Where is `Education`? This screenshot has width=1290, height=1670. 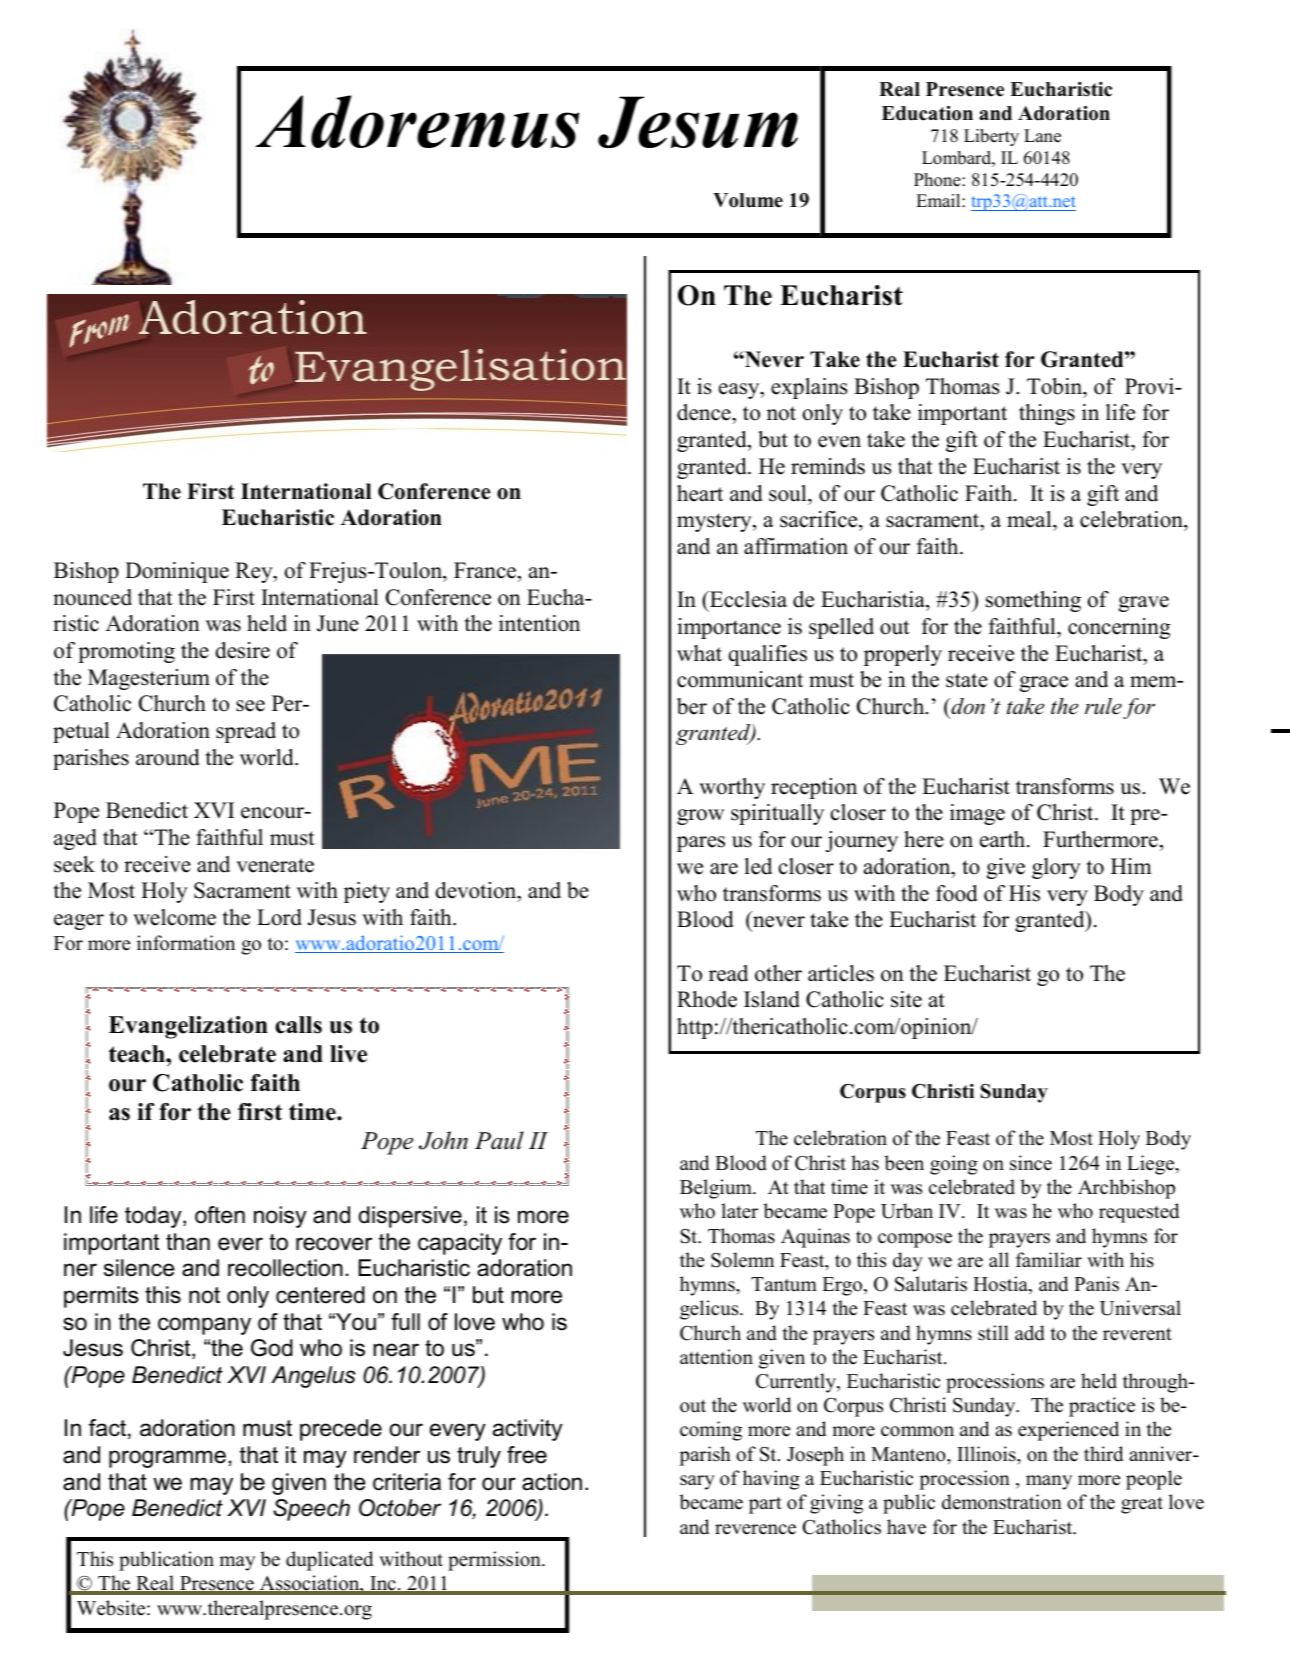 Education is located at coordinates (927, 113).
